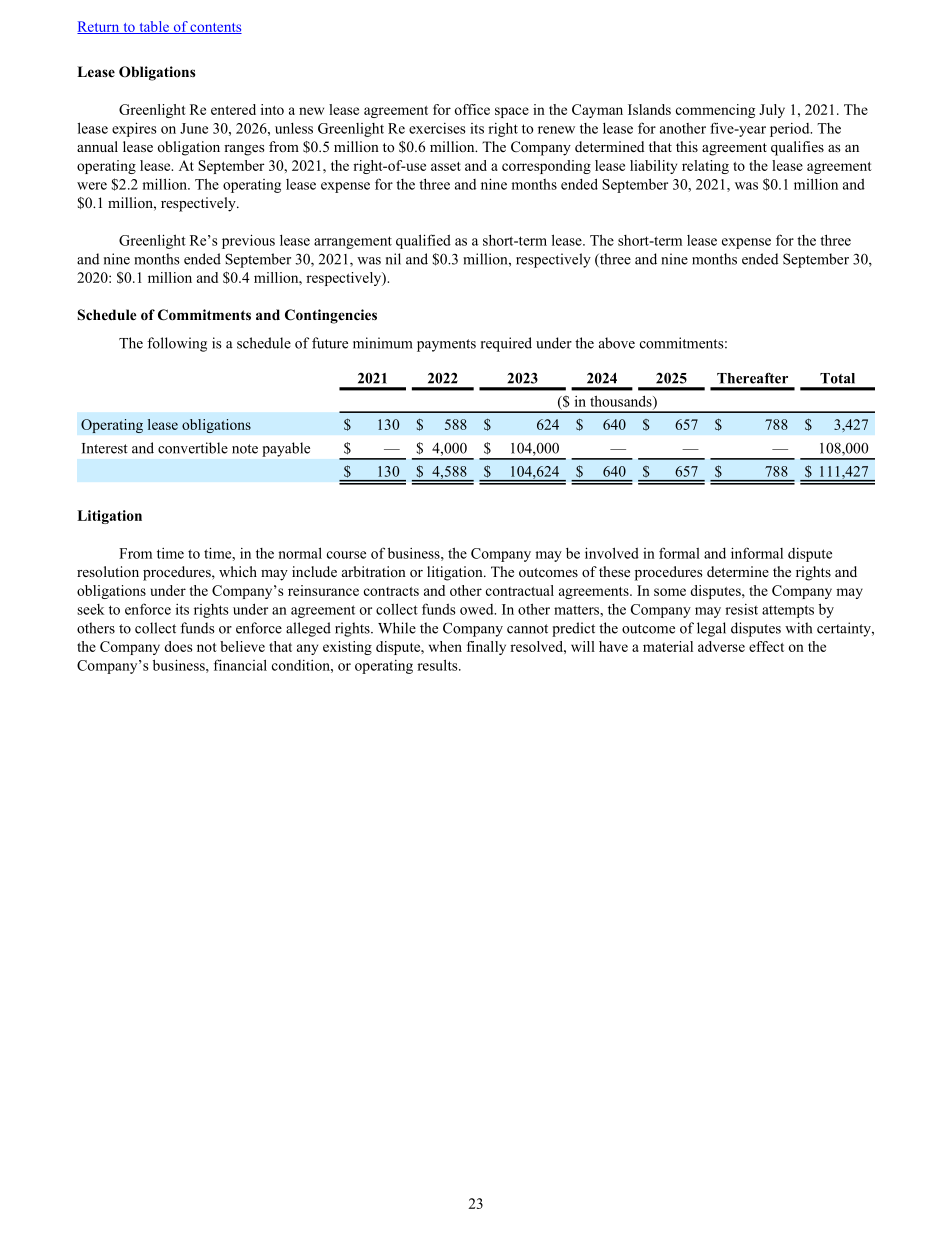 The height and width of the screenshot is (1233, 952). Describe the element at coordinates (705, 167) in the screenshot. I see `relating` at that location.
